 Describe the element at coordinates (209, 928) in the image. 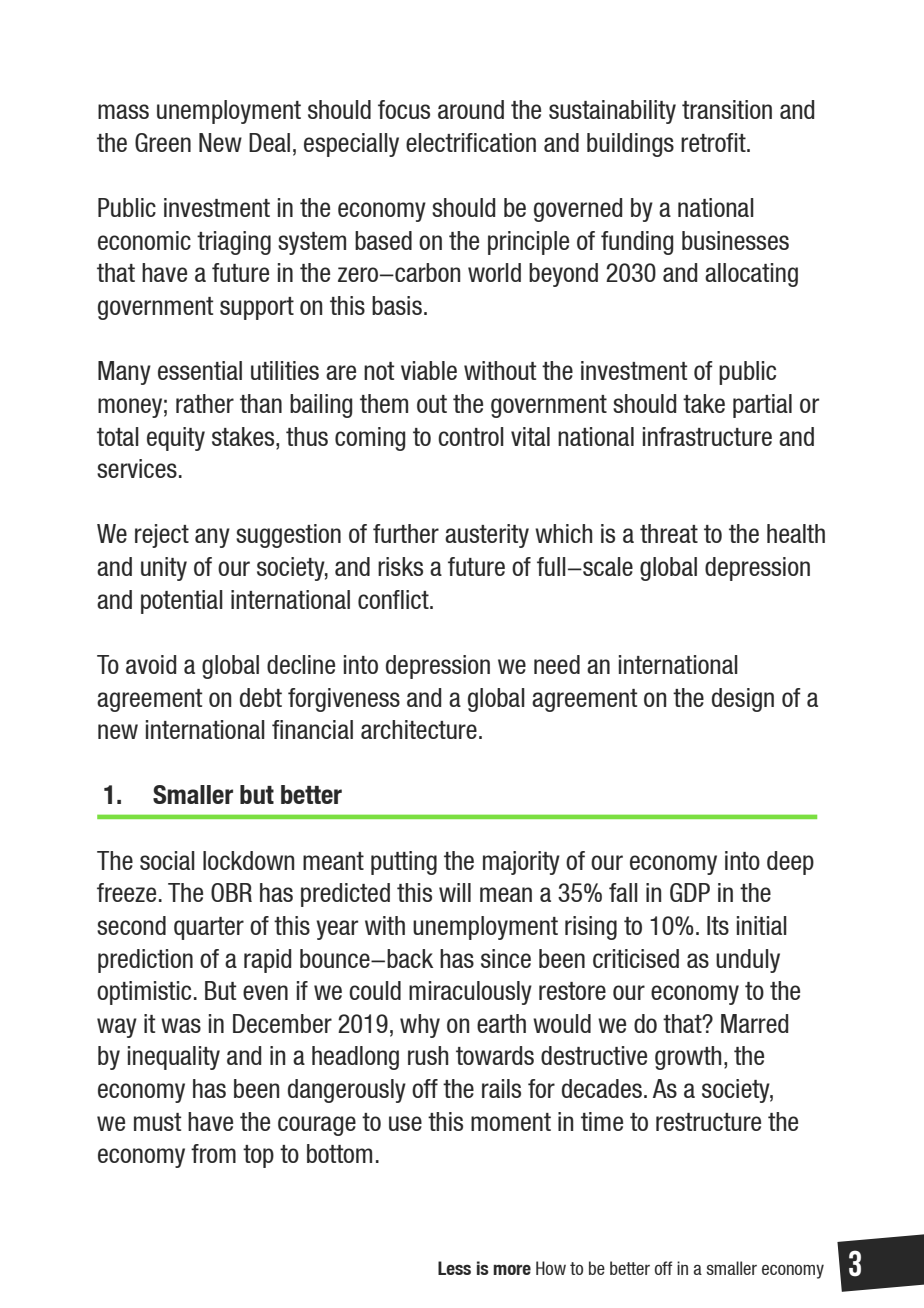

I see `quarter` at that location.
